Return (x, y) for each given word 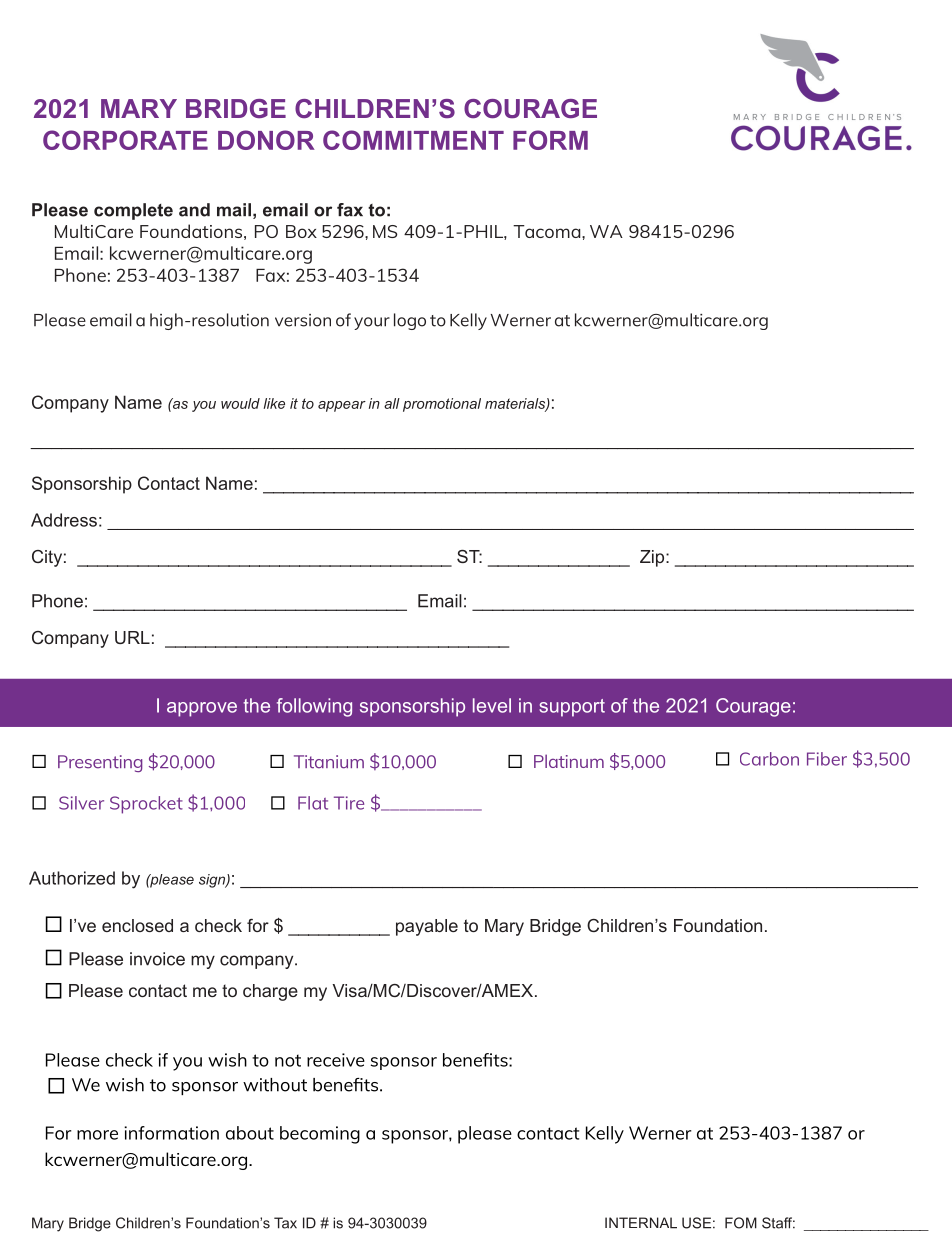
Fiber (827, 759)
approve (202, 709)
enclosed (137, 925)
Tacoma (548, 231)
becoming (320, 1135)
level (492, 705)
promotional (442, 405)
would (240, 403)
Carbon (769, 759)
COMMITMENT (413, 140)
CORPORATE (125, 140)
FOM (741, 1223)
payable (427, 927)
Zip (653, 558)
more (97, 1135)
